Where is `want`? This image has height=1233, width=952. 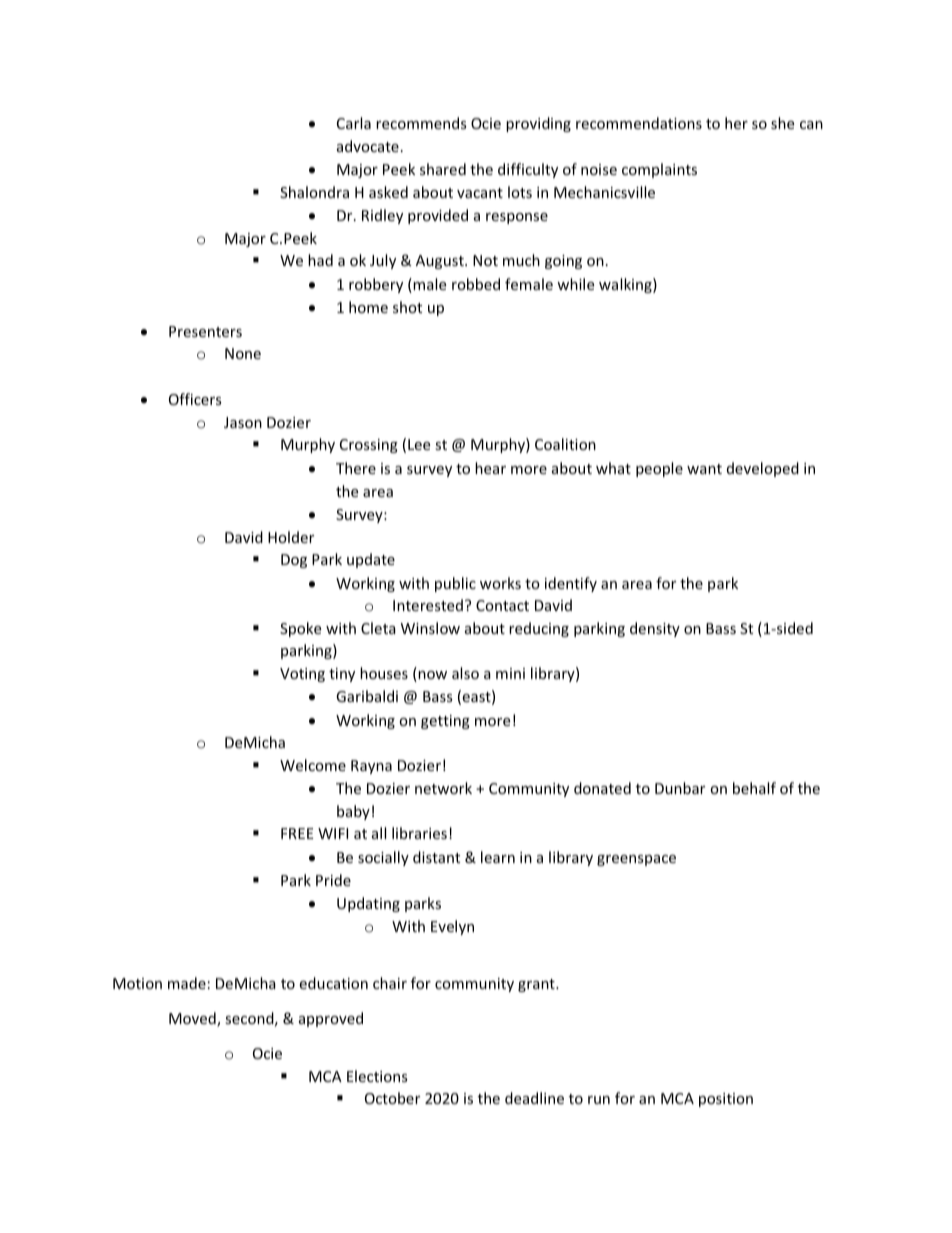
want is located at coordinates (704, 469).
